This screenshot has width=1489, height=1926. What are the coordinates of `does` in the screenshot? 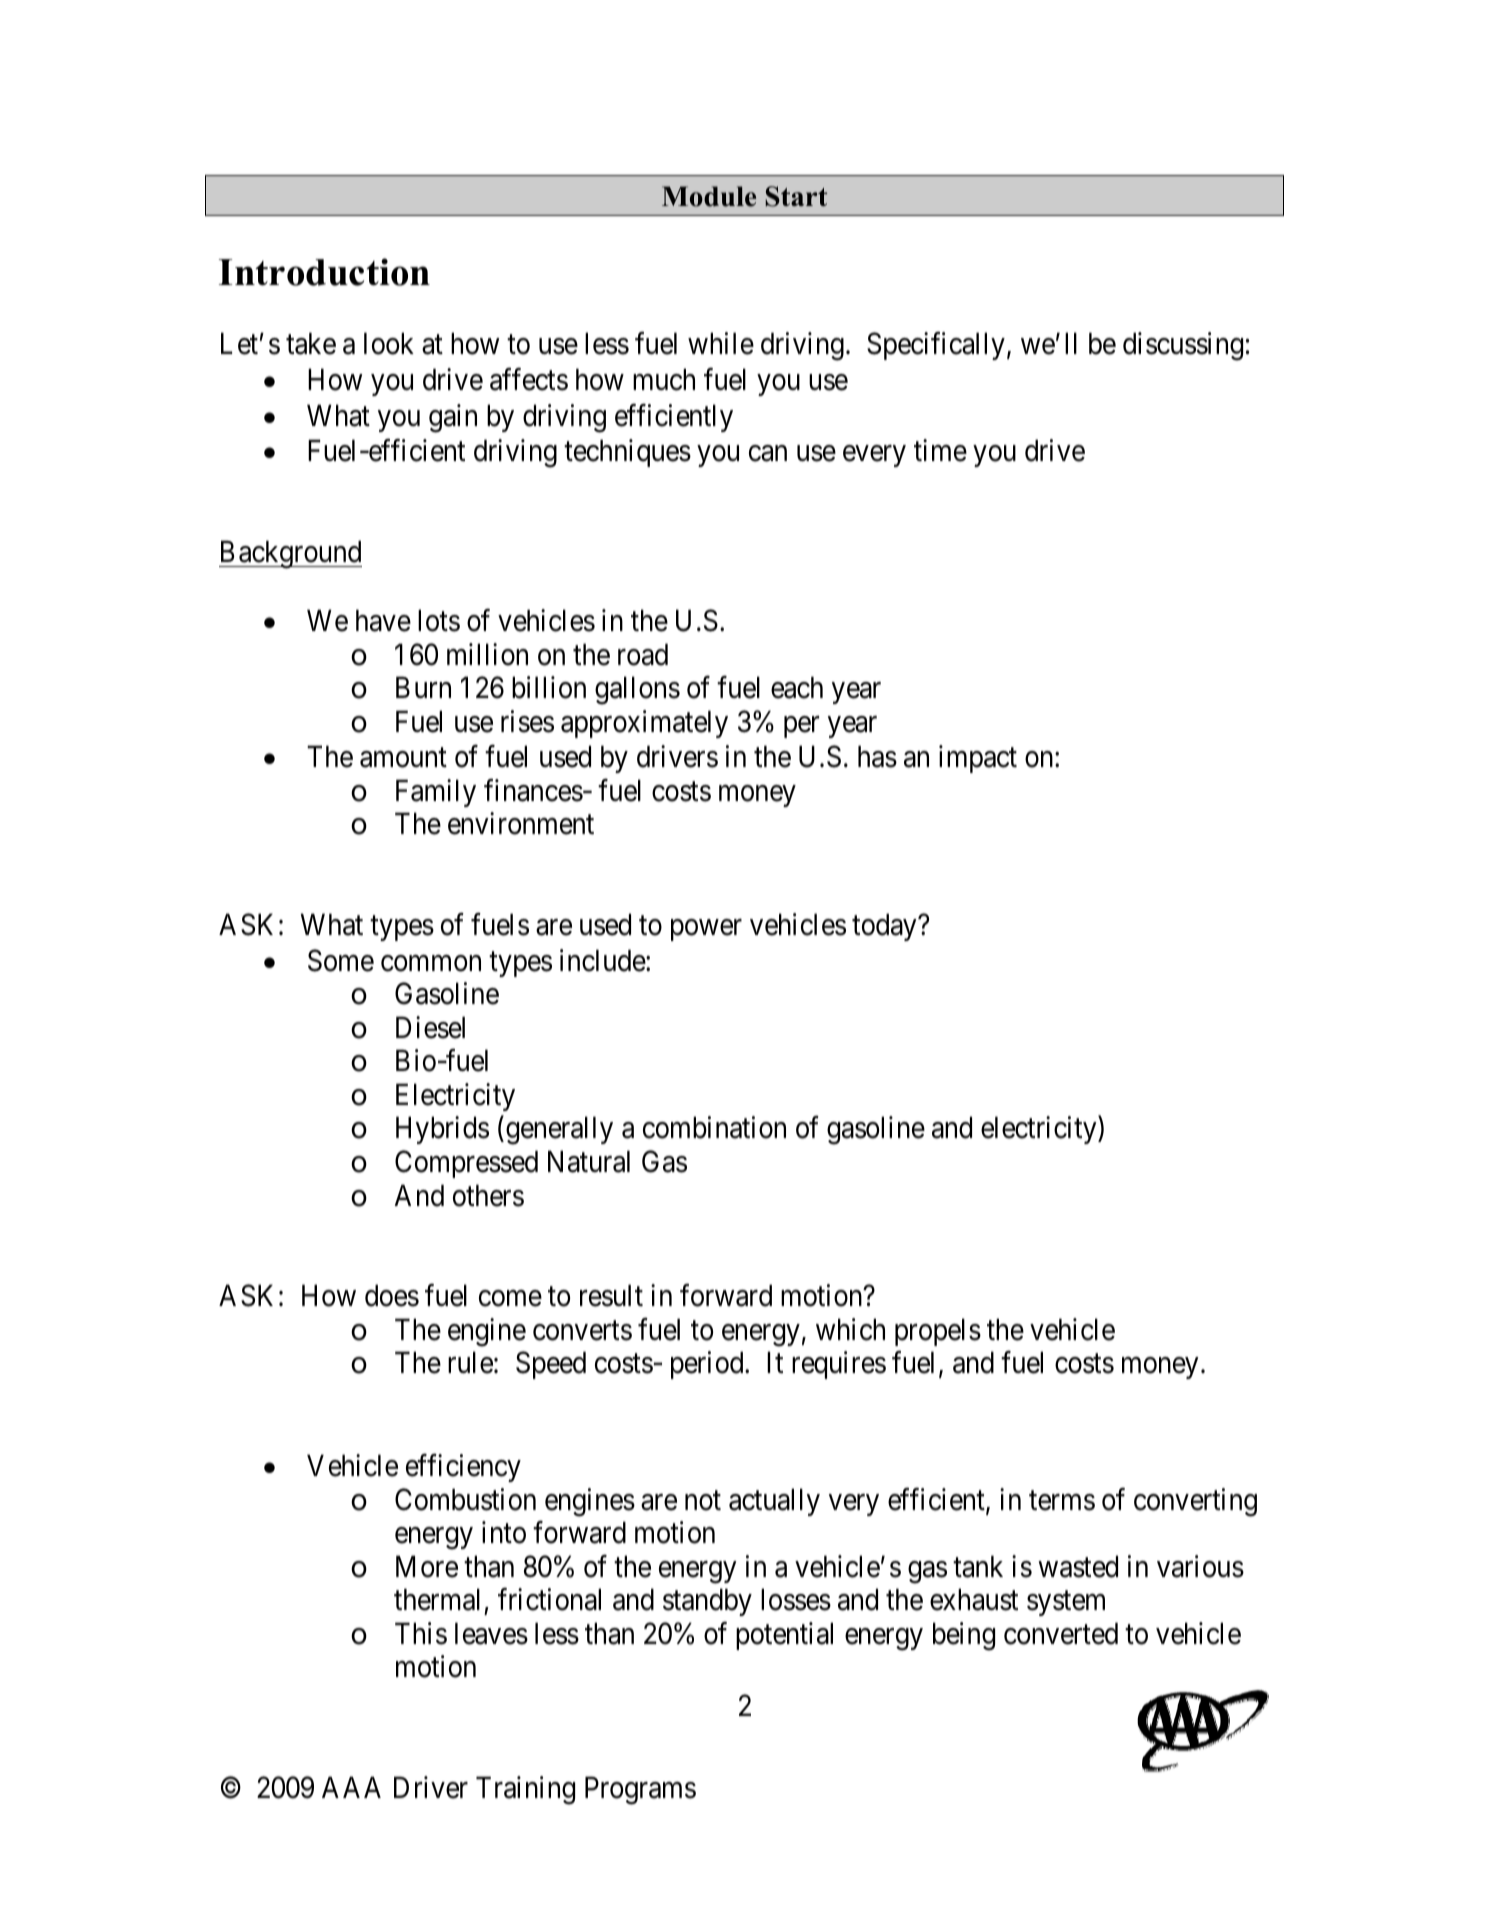 It's located at (392, 1295).
